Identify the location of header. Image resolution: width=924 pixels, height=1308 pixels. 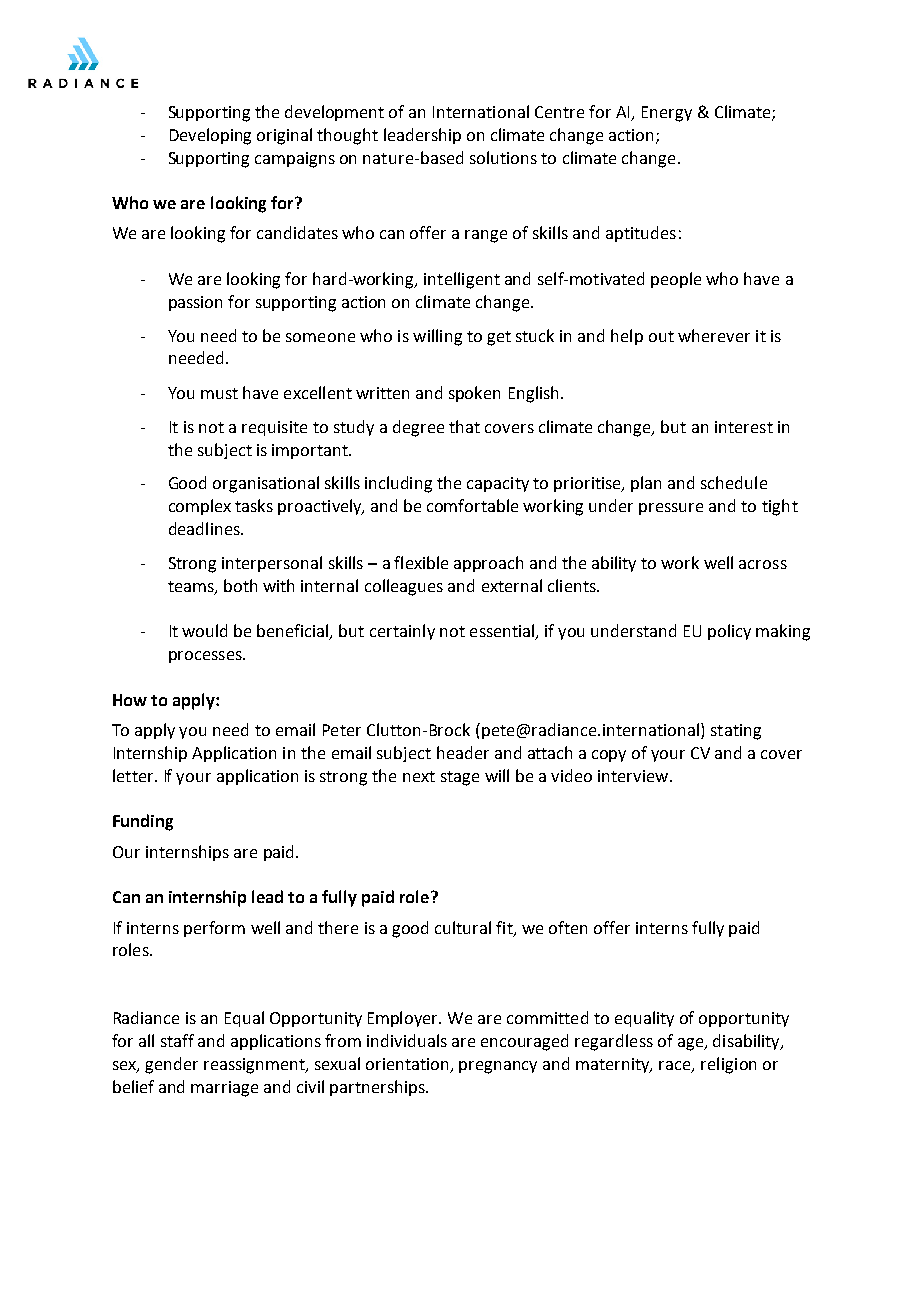
(463, 752).
